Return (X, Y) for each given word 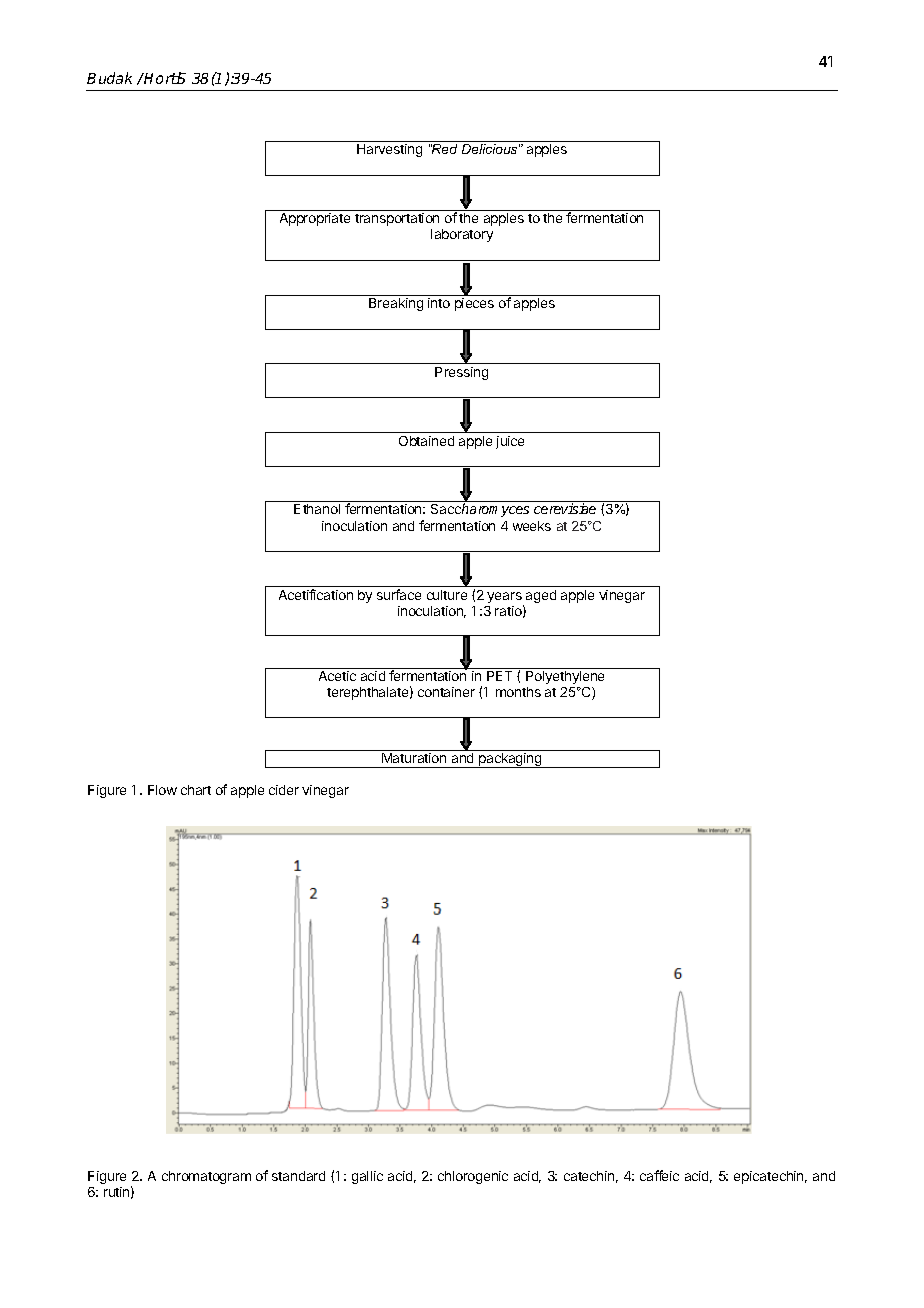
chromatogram (206, 1177)
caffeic (659, 1175)
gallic (367, 1177)
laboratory (462, 235)
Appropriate (315, 219)
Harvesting (389, 150)
